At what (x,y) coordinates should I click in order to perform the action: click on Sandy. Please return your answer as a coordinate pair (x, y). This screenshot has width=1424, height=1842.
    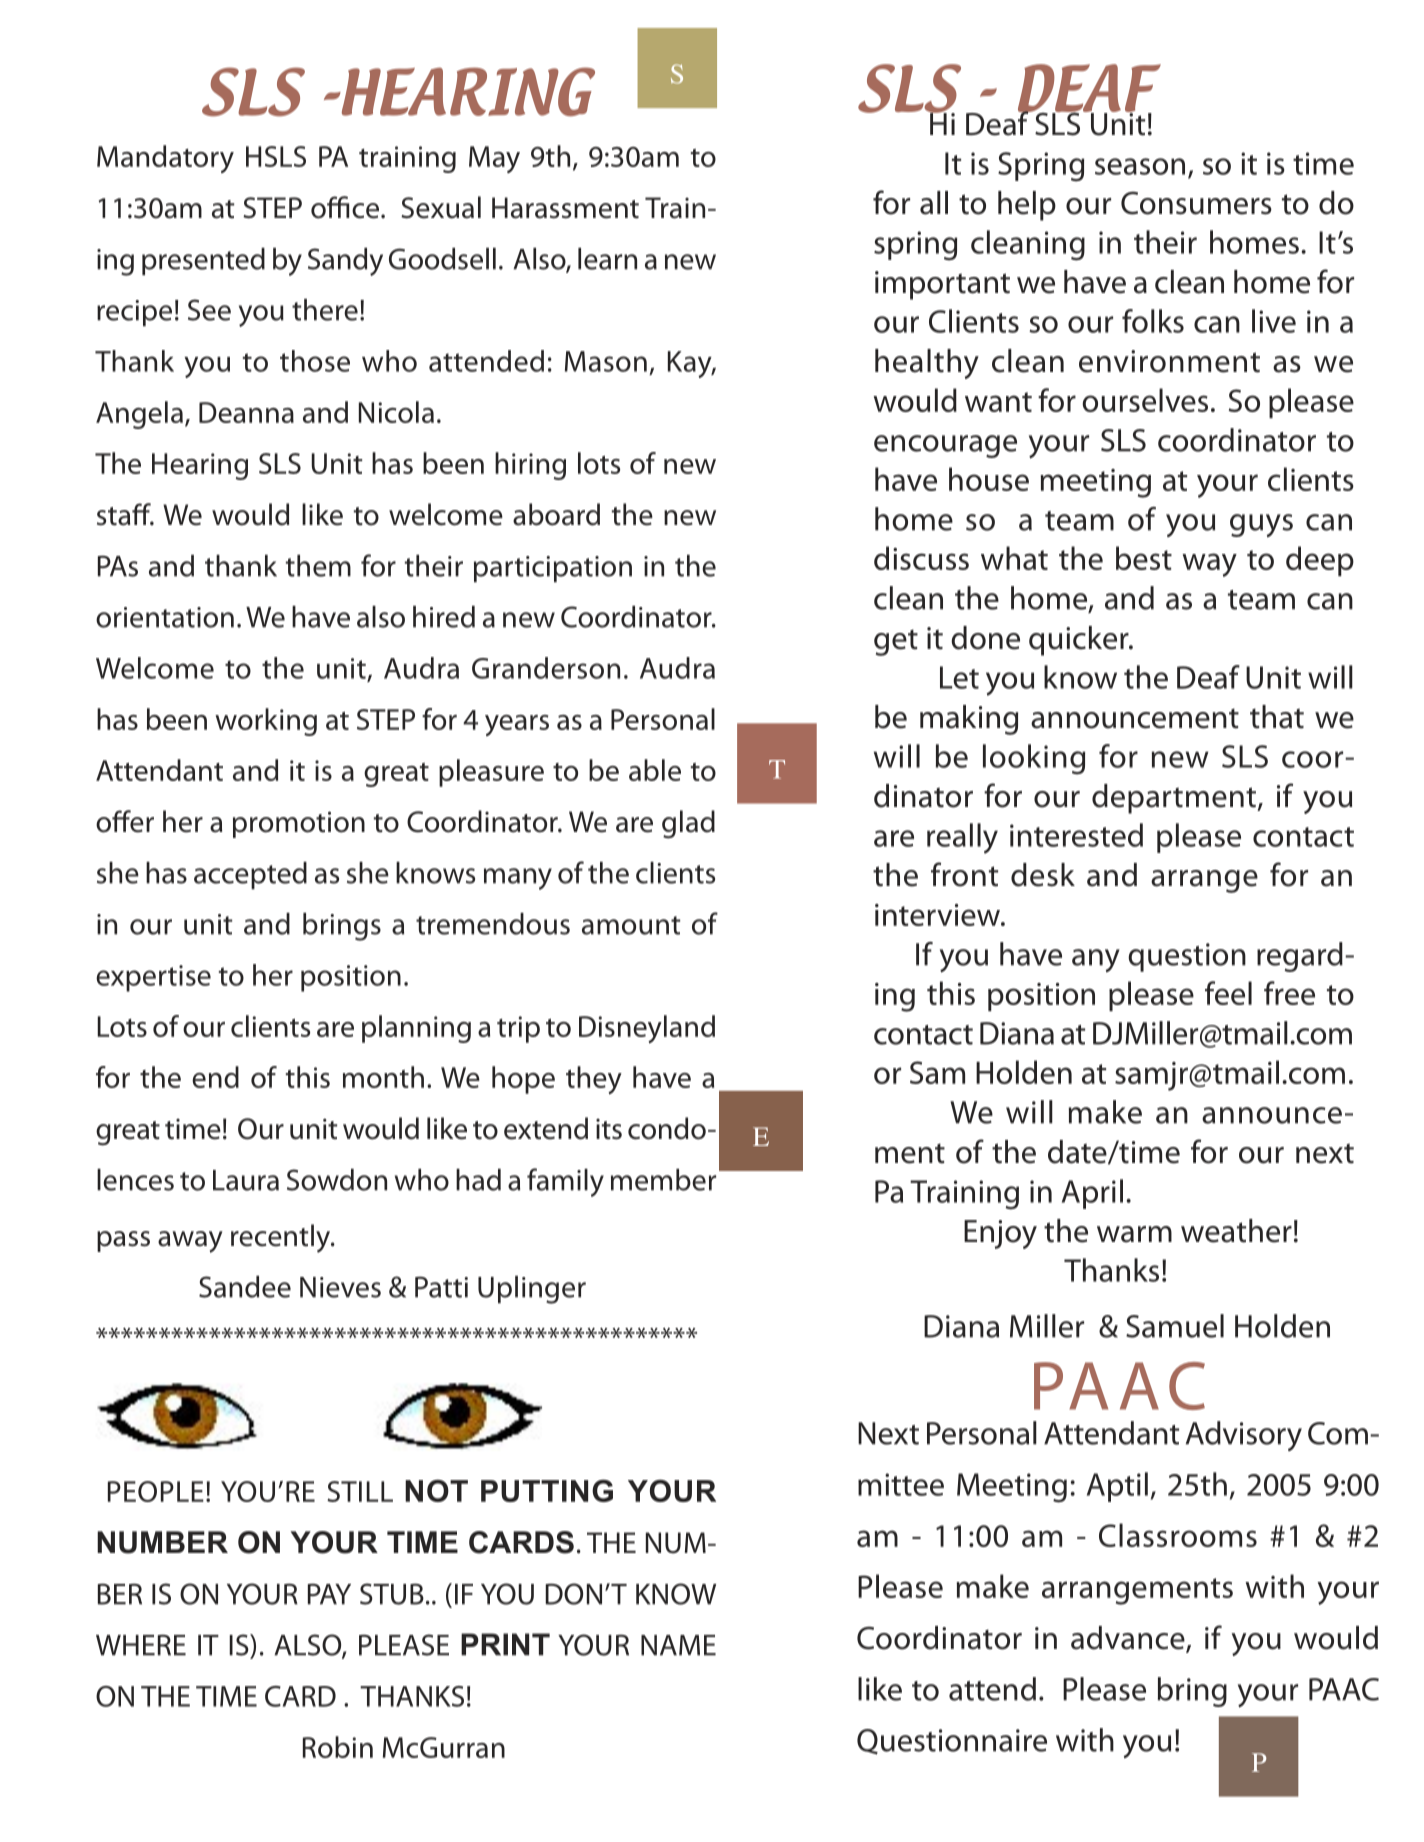
    Looking at the image, I should click on (345, 262).
